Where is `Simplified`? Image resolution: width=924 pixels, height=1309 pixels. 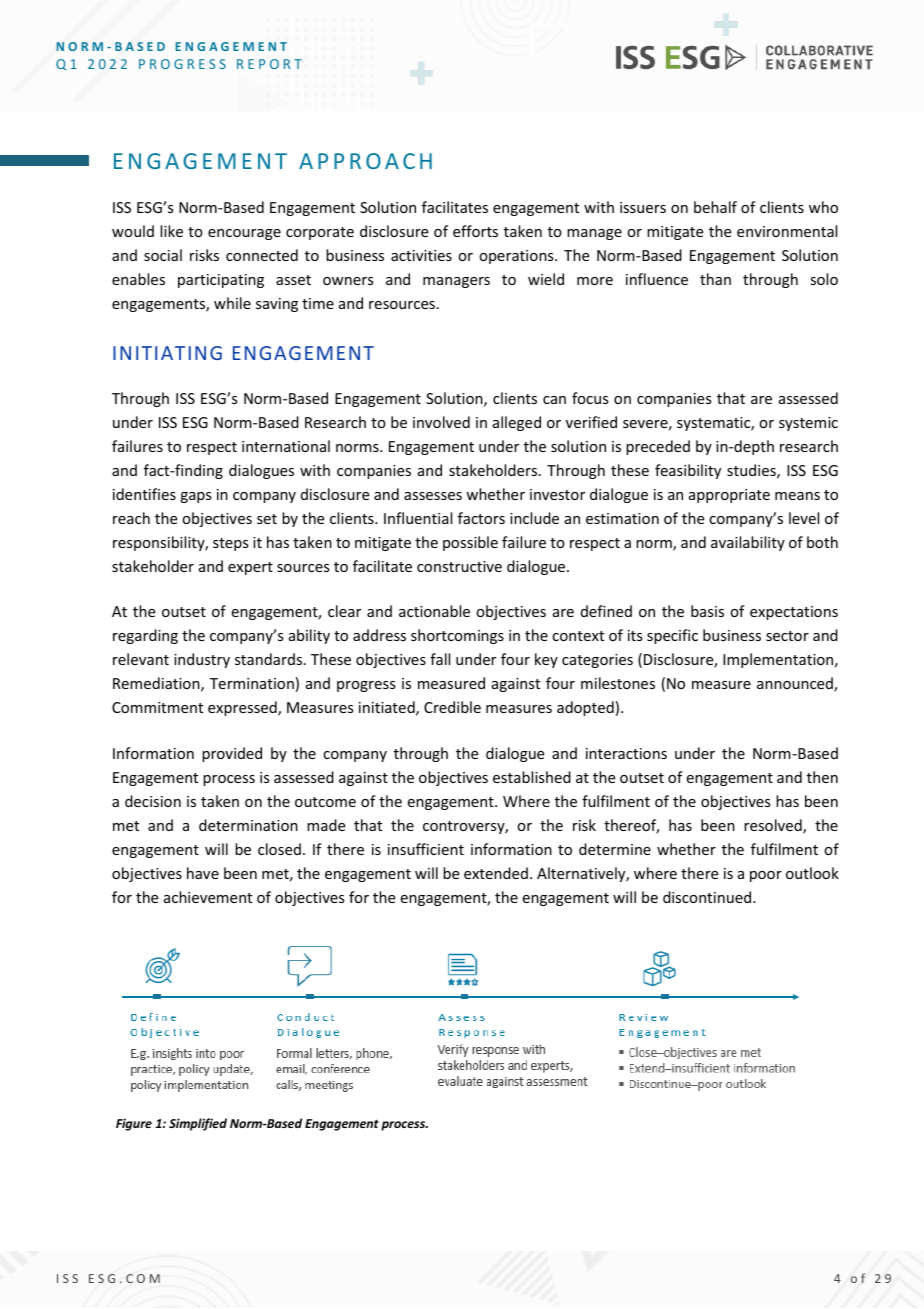
Simplified is located at coordinates (198, 1124).
